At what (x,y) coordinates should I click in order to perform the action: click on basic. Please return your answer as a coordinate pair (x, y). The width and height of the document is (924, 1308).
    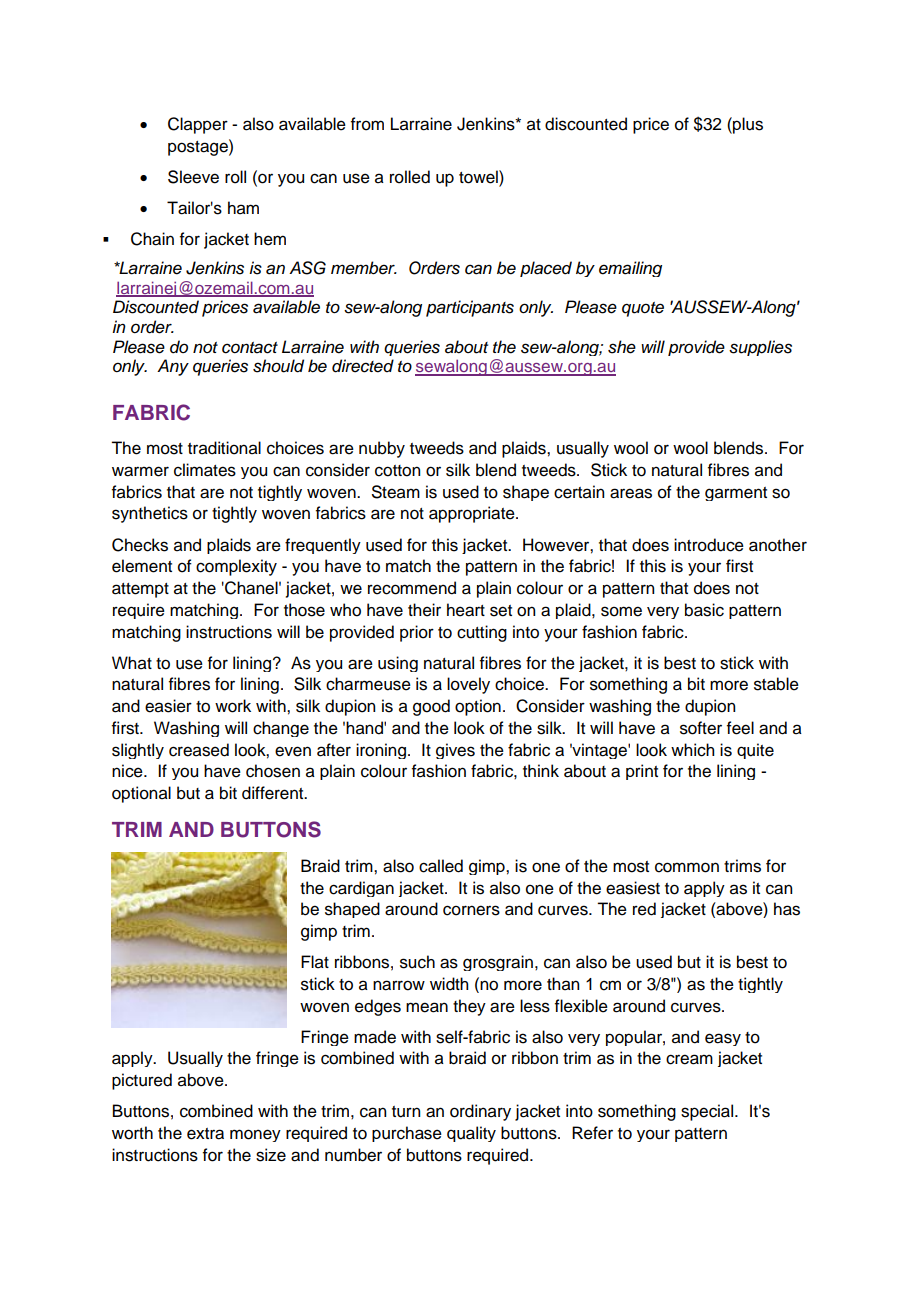
    Looking at the image, I should click on (704, 610).
